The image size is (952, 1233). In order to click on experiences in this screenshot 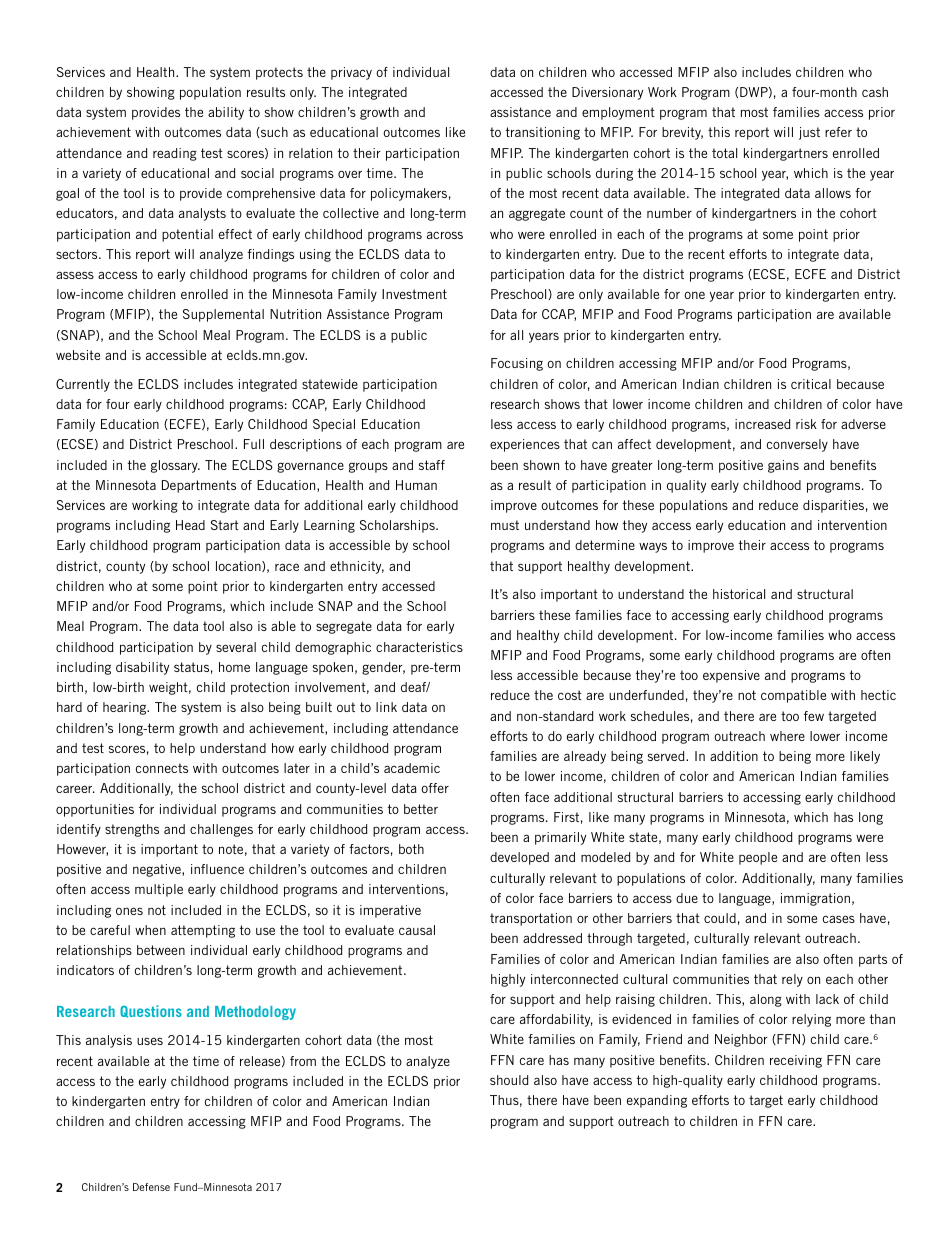, I will do `click(525, 445)`.
